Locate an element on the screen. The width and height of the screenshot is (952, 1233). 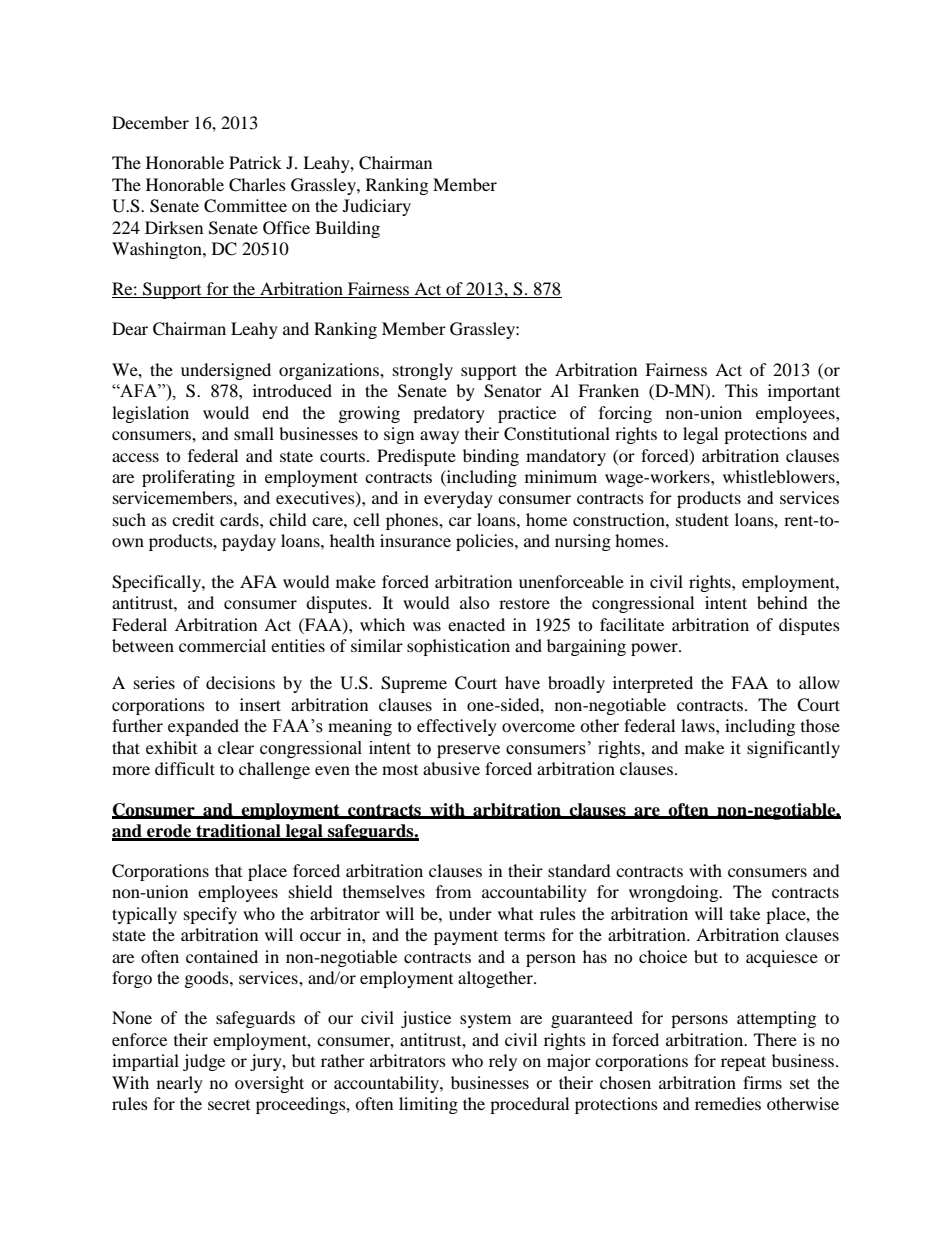
from is located at coordinates (453, 891).
